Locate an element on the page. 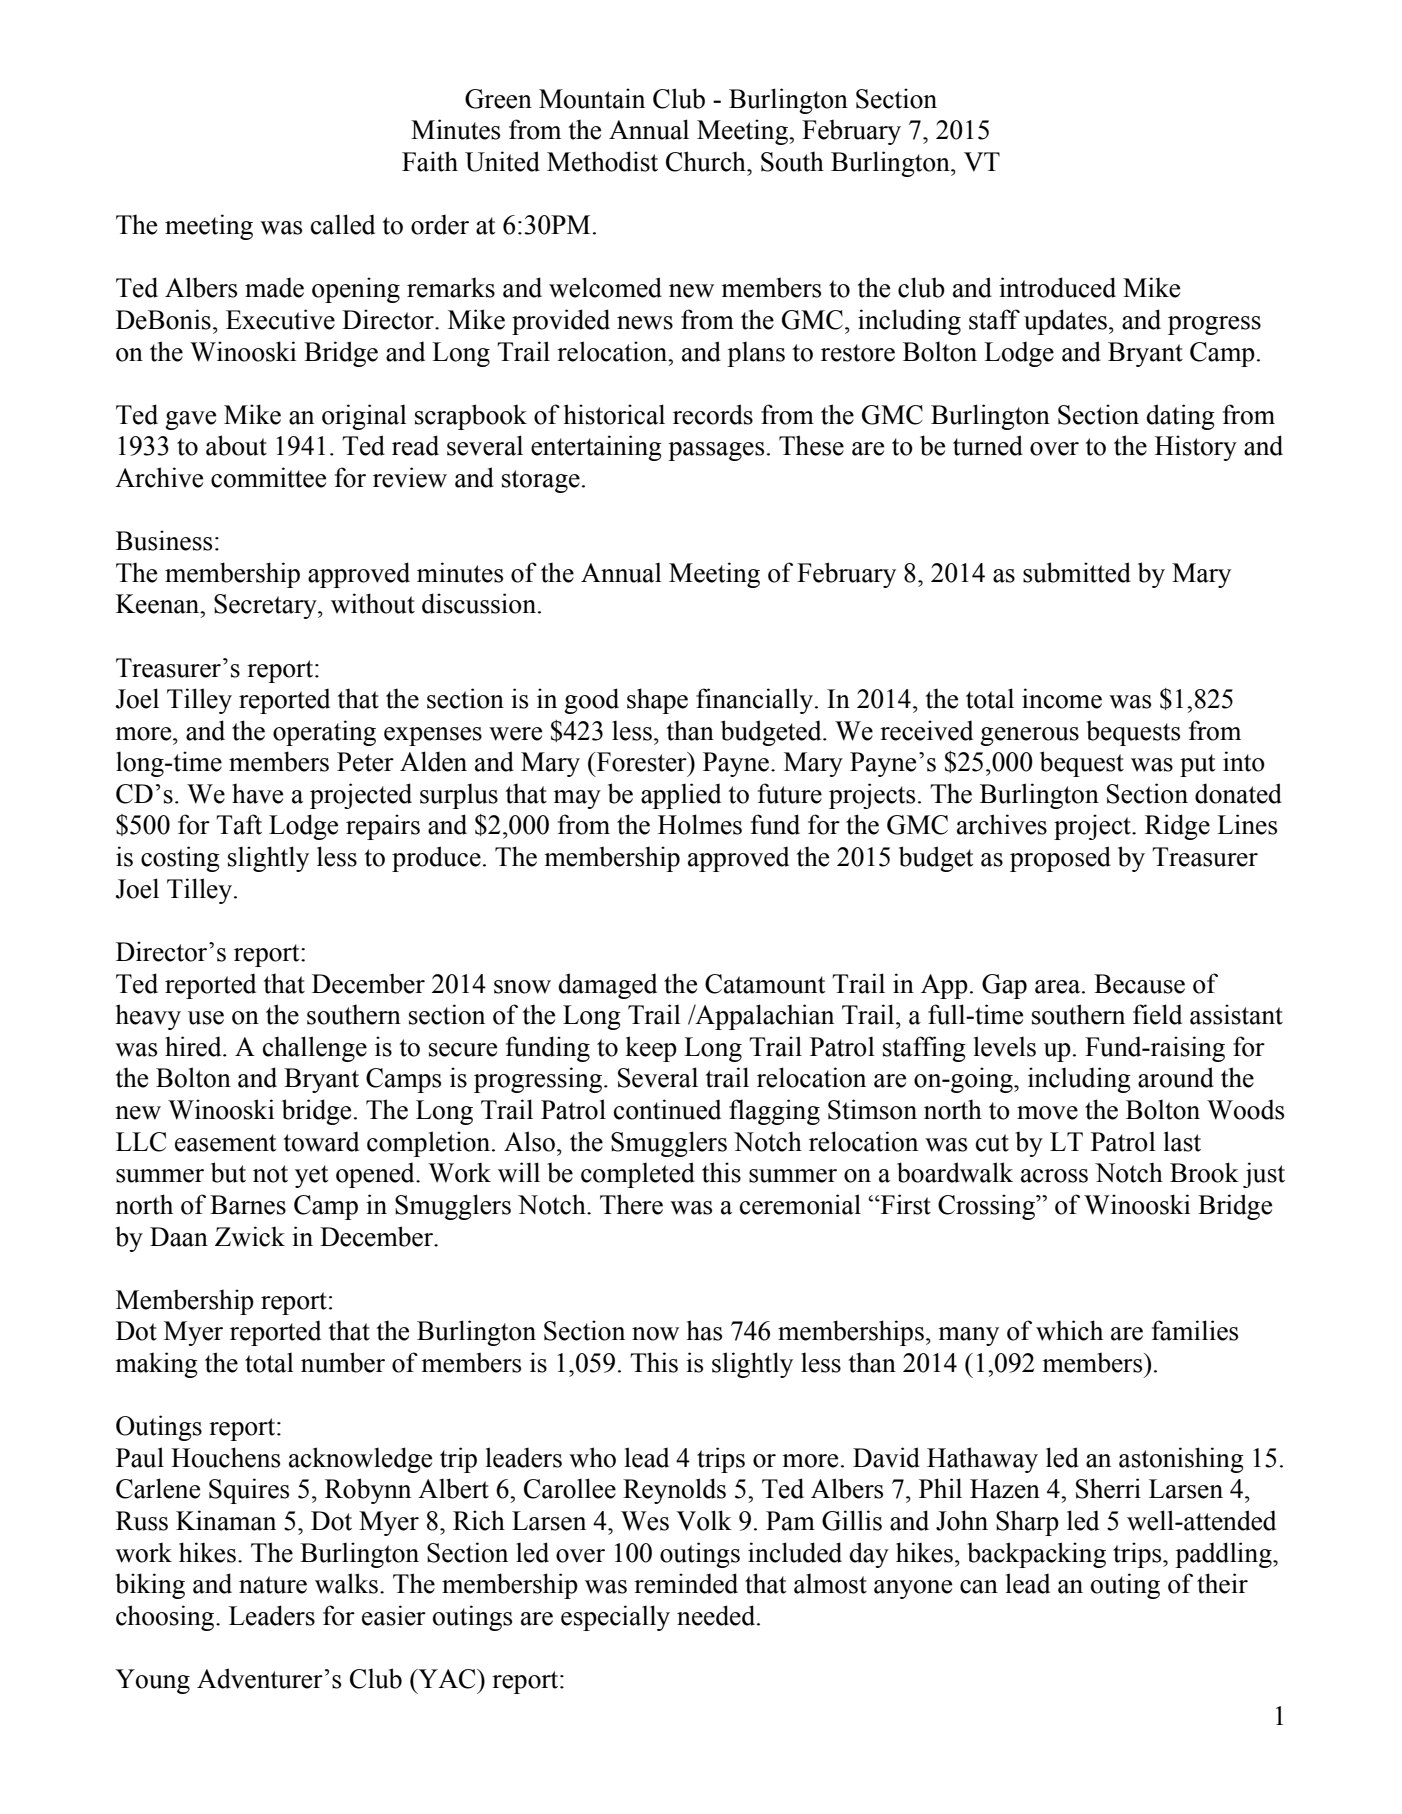 The image size is (1402, 1814). Church is located at coordinates (707, 161).
